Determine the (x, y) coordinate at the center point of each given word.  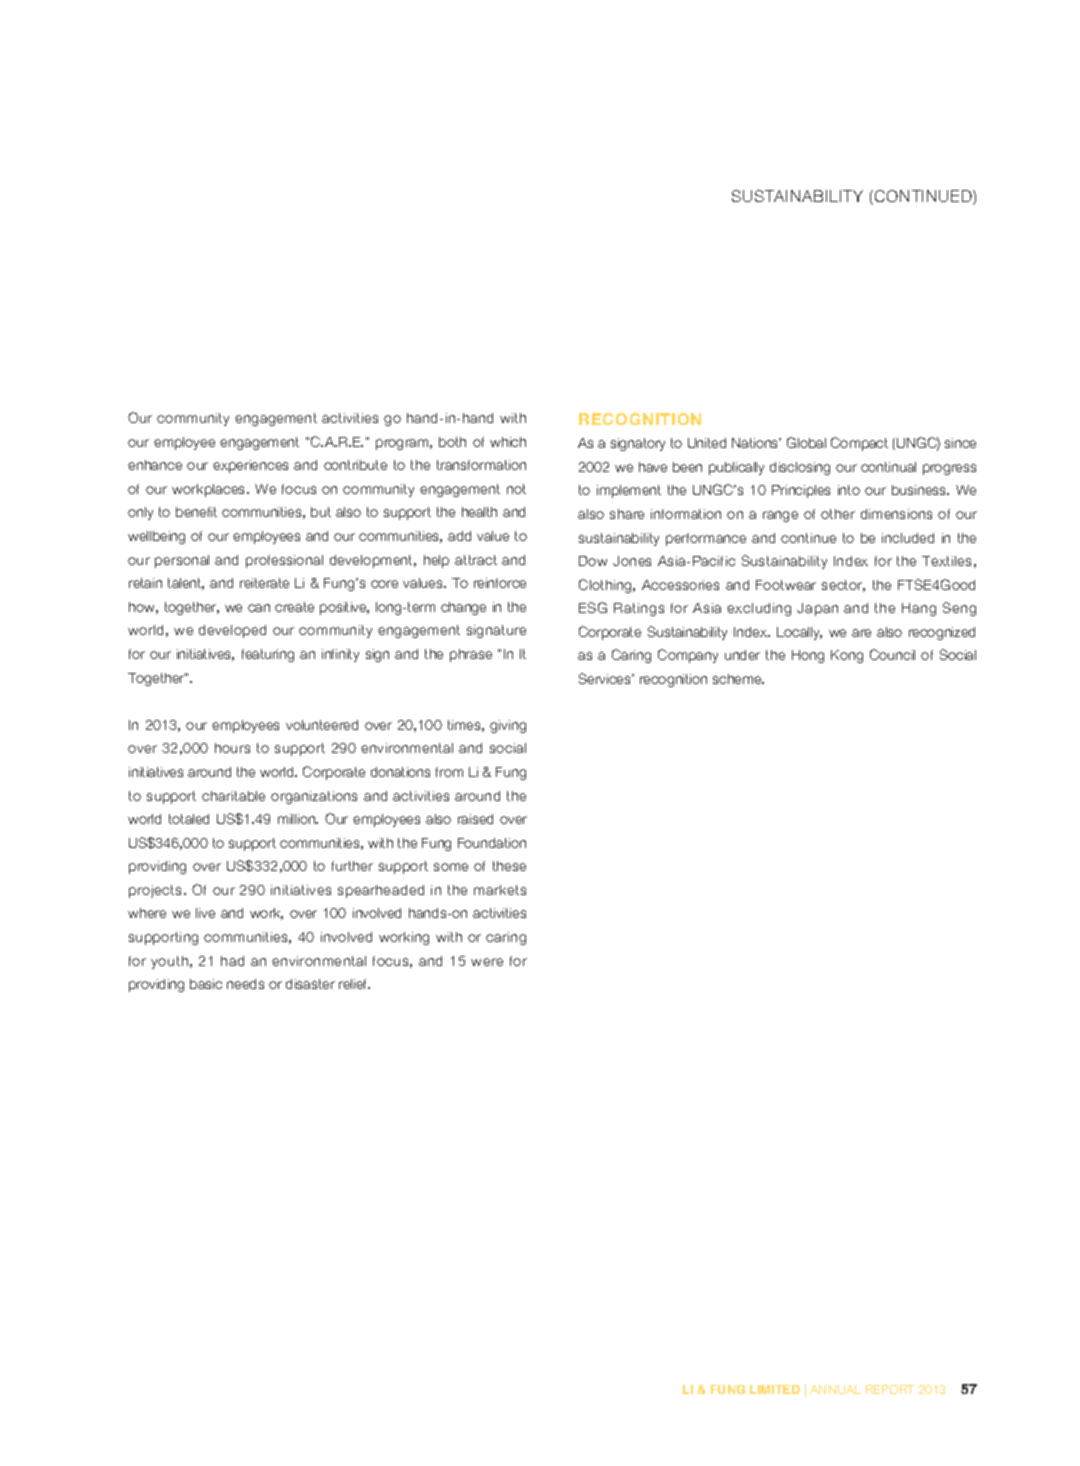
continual (888, 467)
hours (232, 748)
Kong (847, 656)
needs (245, 984)
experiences (250, 466)
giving (508, 726)
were (487, 962)
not (516, 489)
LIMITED (775, 1389)
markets (500, 890)
